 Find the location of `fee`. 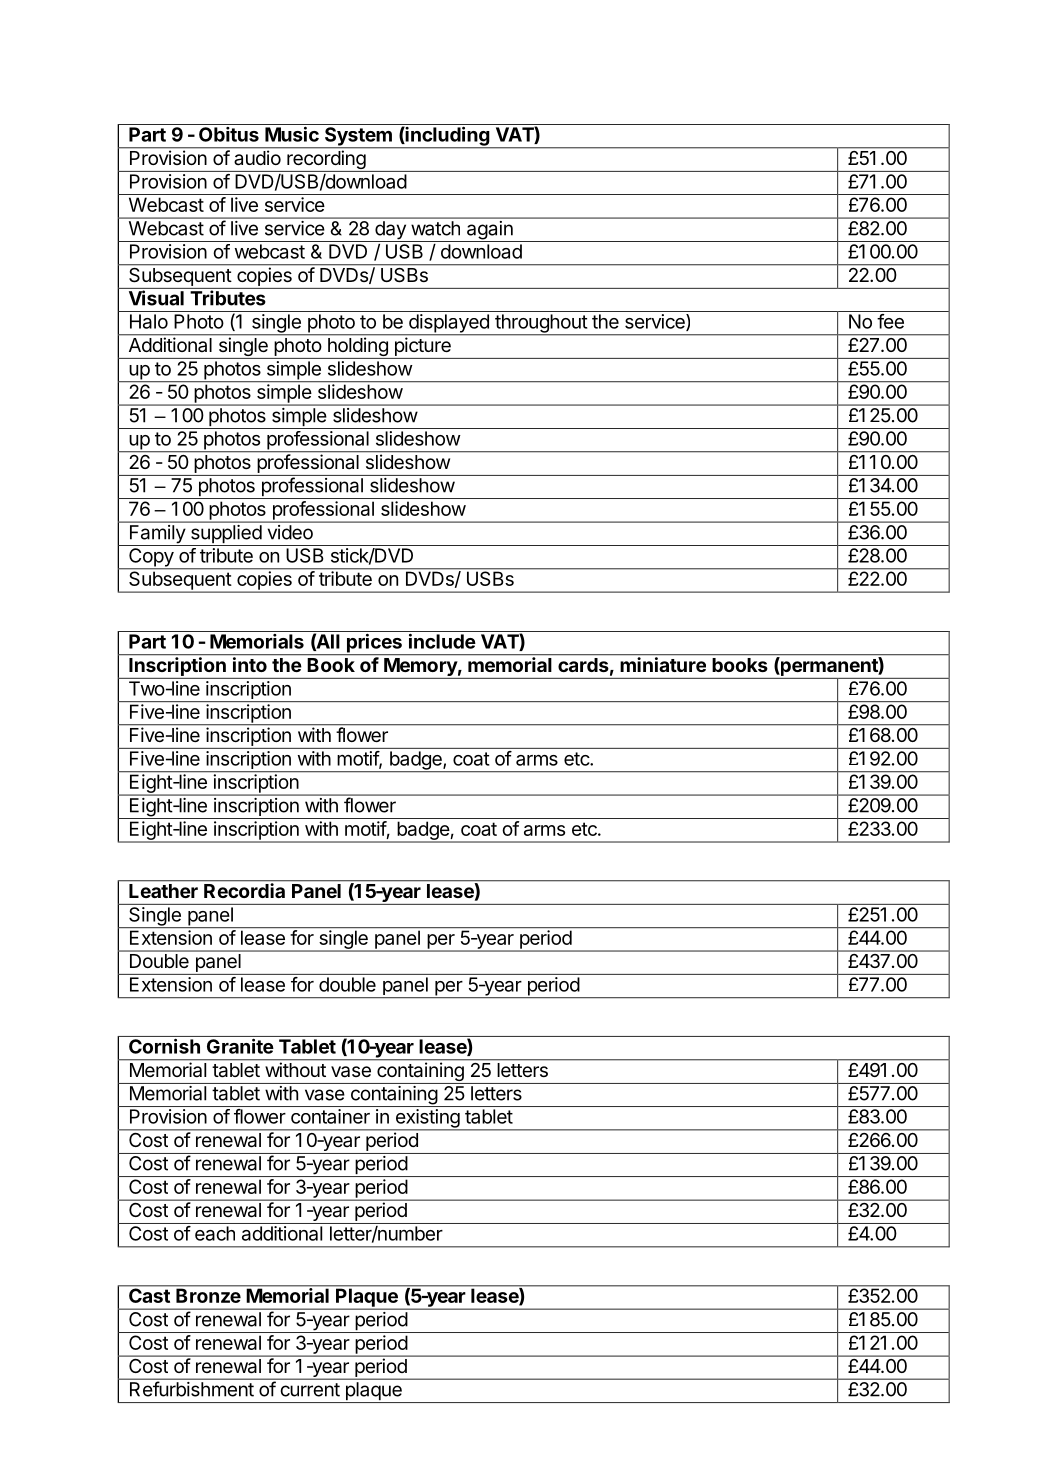

fee is located at coordinates (890, 321).
